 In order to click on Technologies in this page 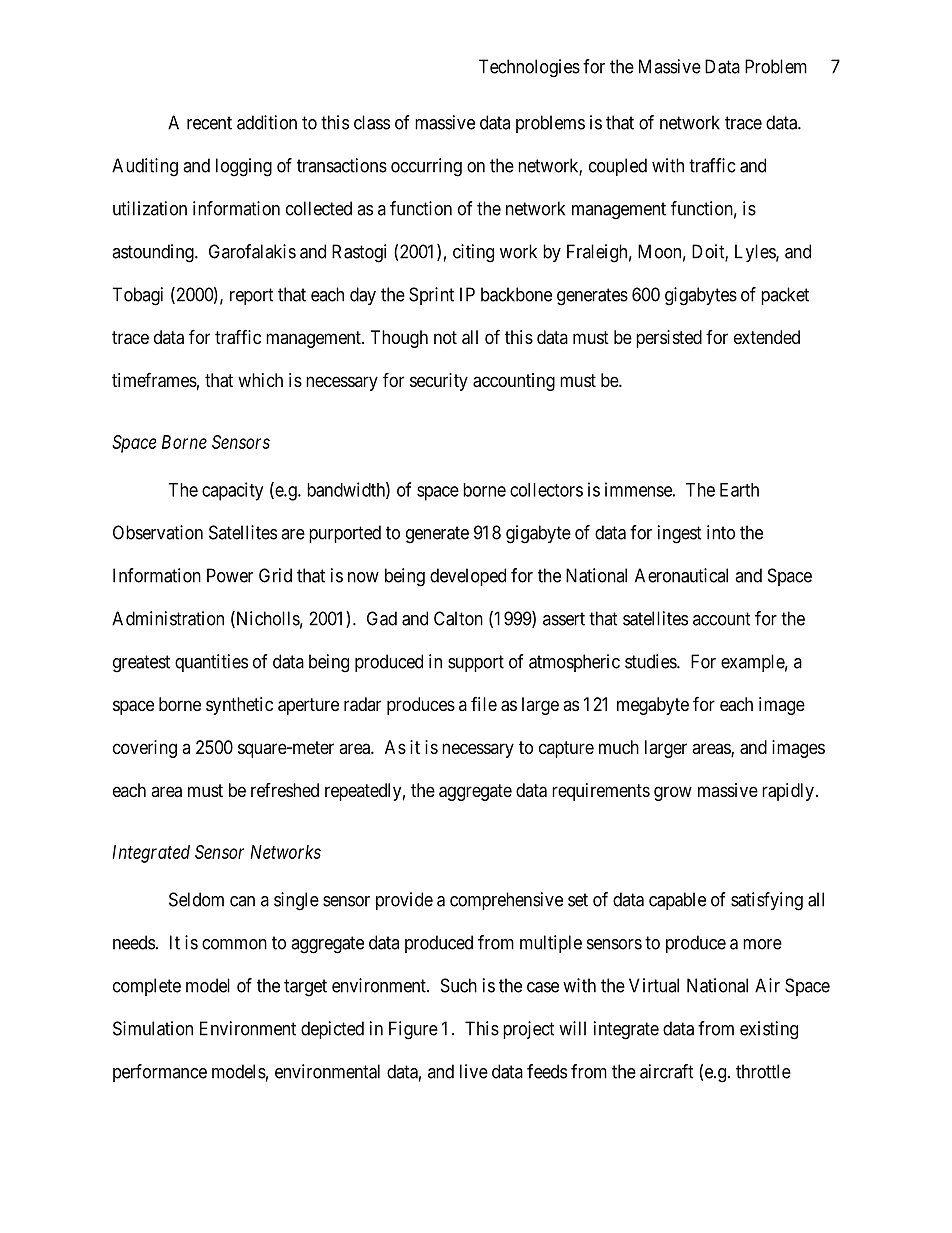, I will do `click(529, 68)`.
